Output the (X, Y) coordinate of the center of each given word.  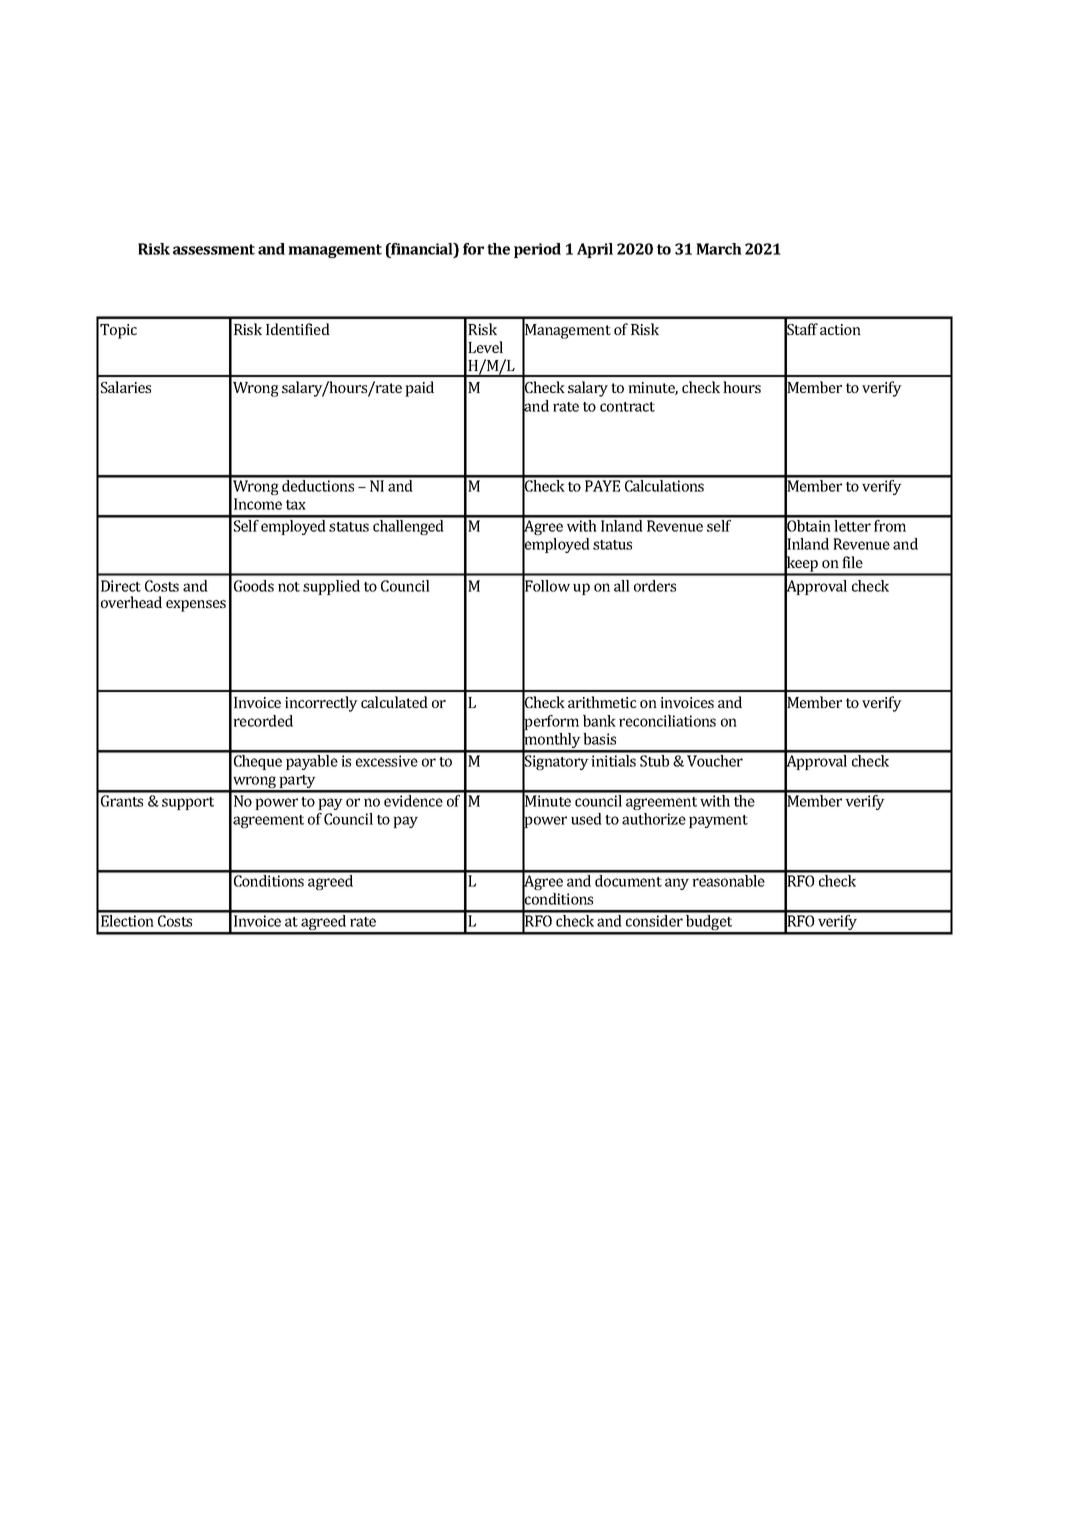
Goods (254, 586)
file (852, 562)
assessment (214, 249)
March (719, 249)
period (537, 250)
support (188, 803)
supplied (331, 587)
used (586, 819)
